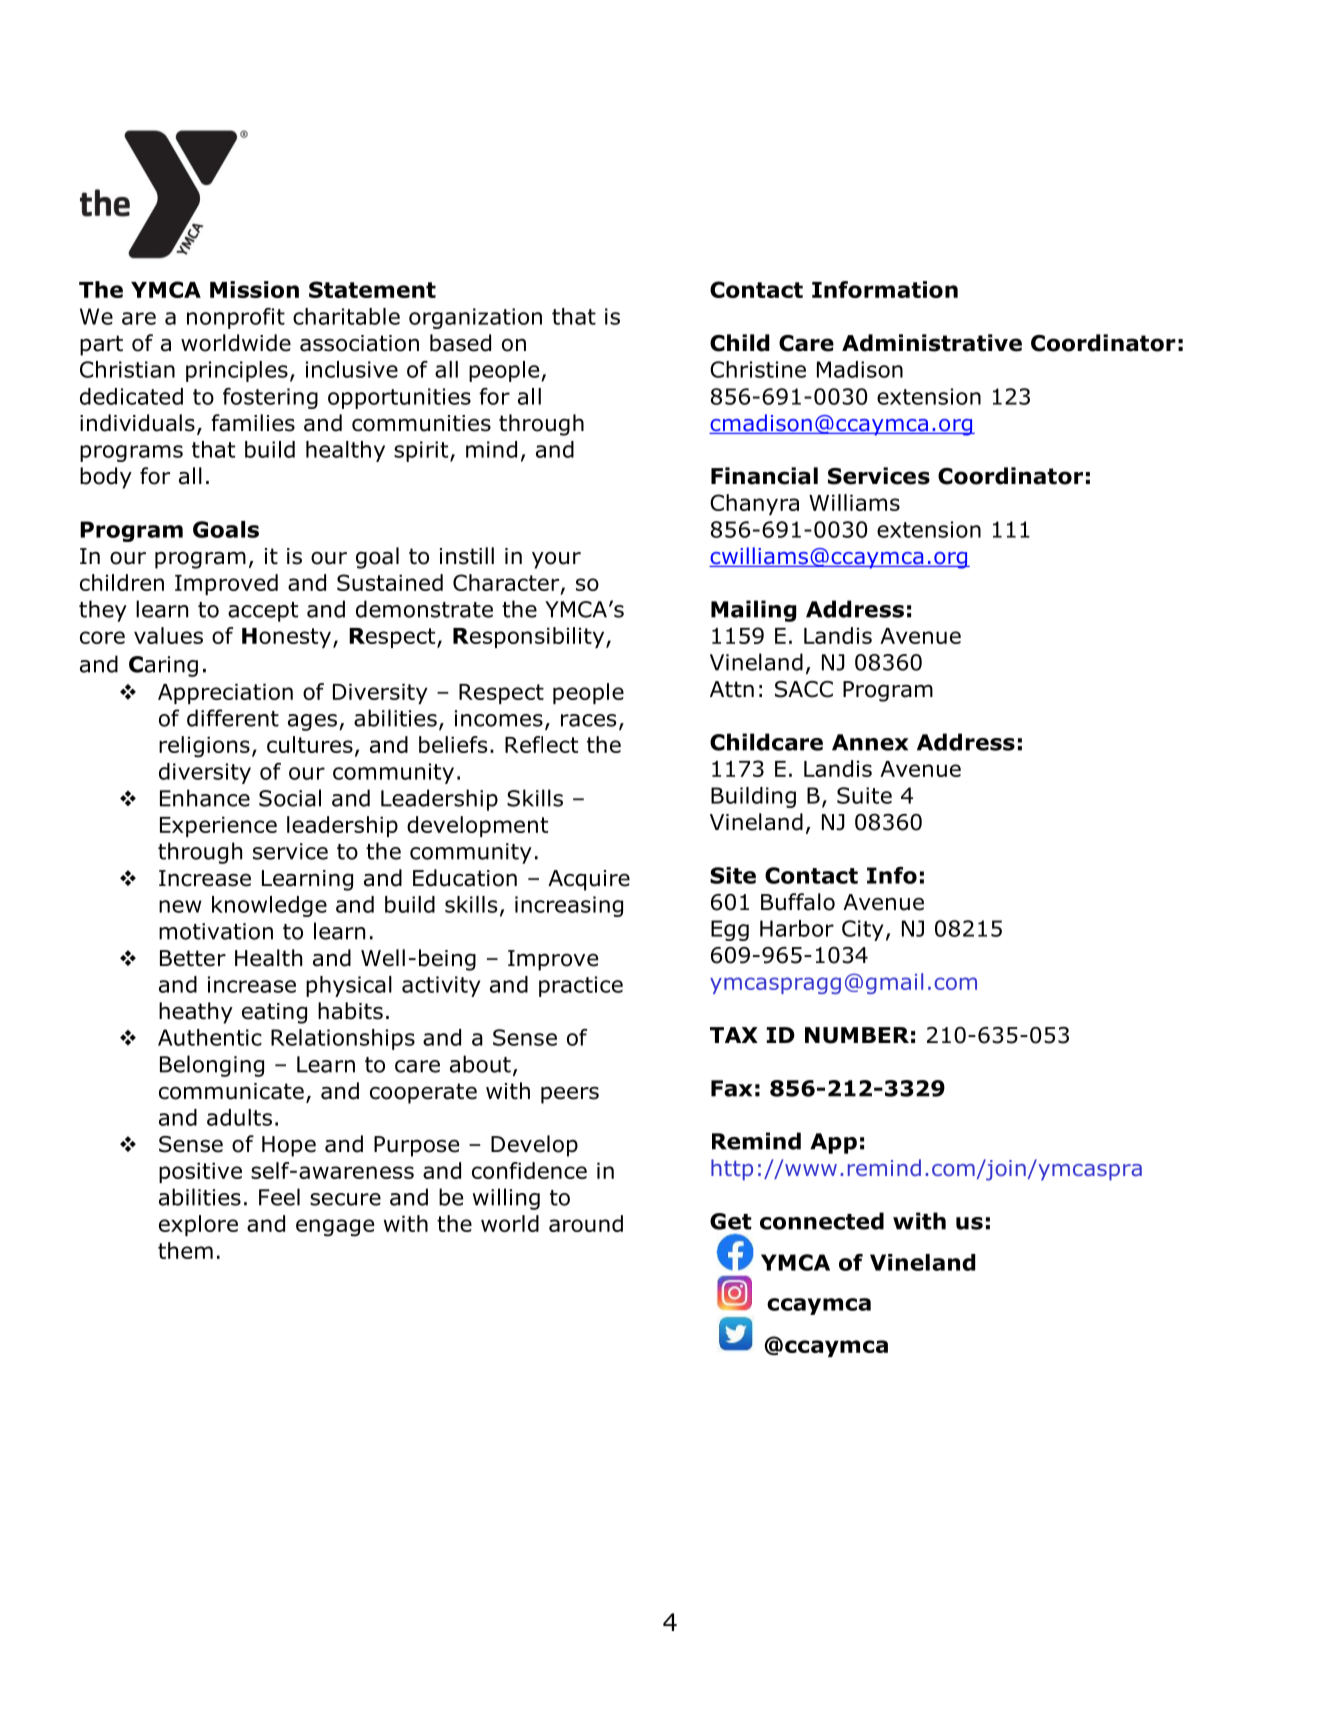 Image resolution: width=1340 pixels, height=1734 pixels. Describe the element at coordinates (734, 1035) in the screenshot. I see `TAX` at that location.
